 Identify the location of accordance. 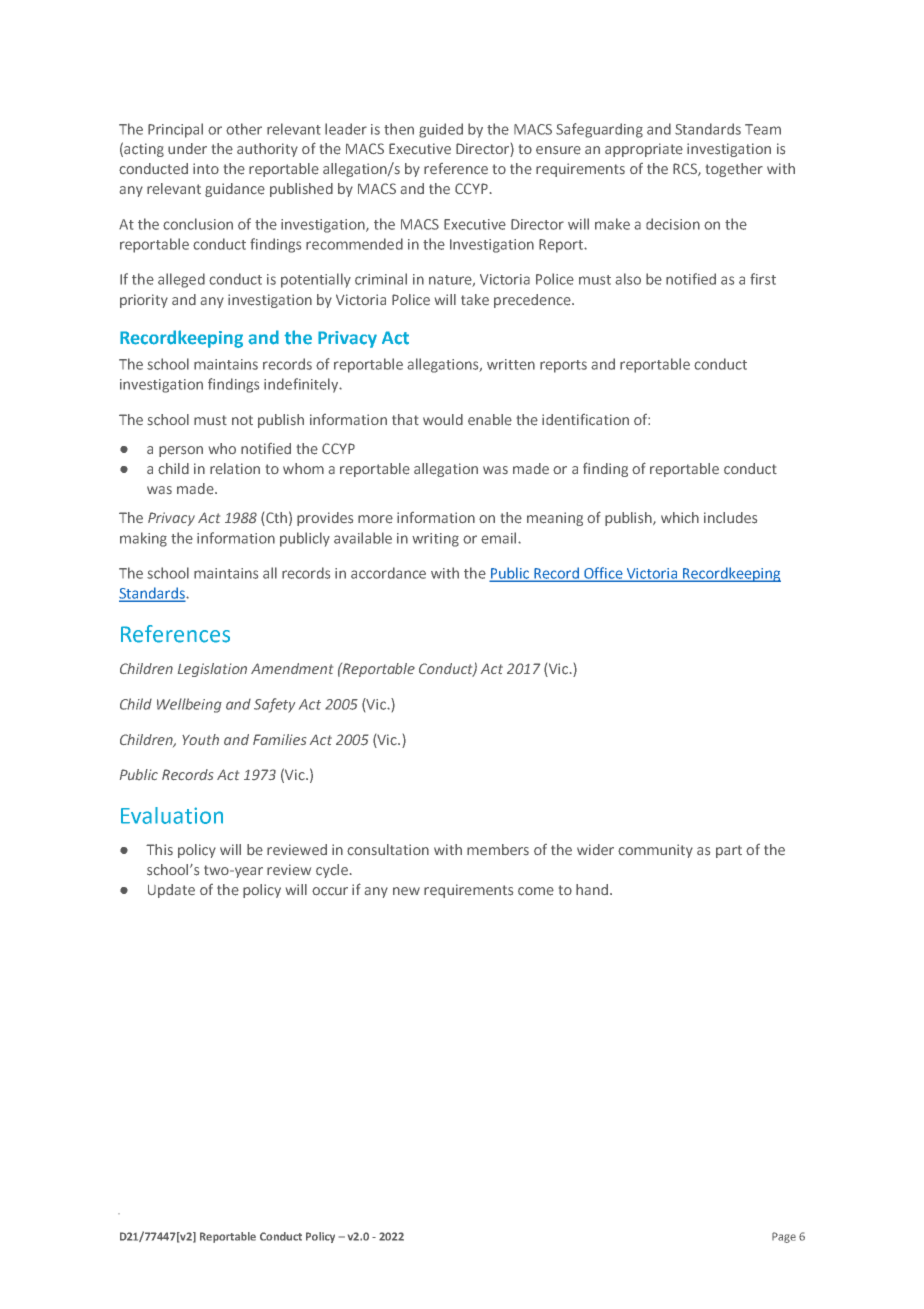
(388, 573).
